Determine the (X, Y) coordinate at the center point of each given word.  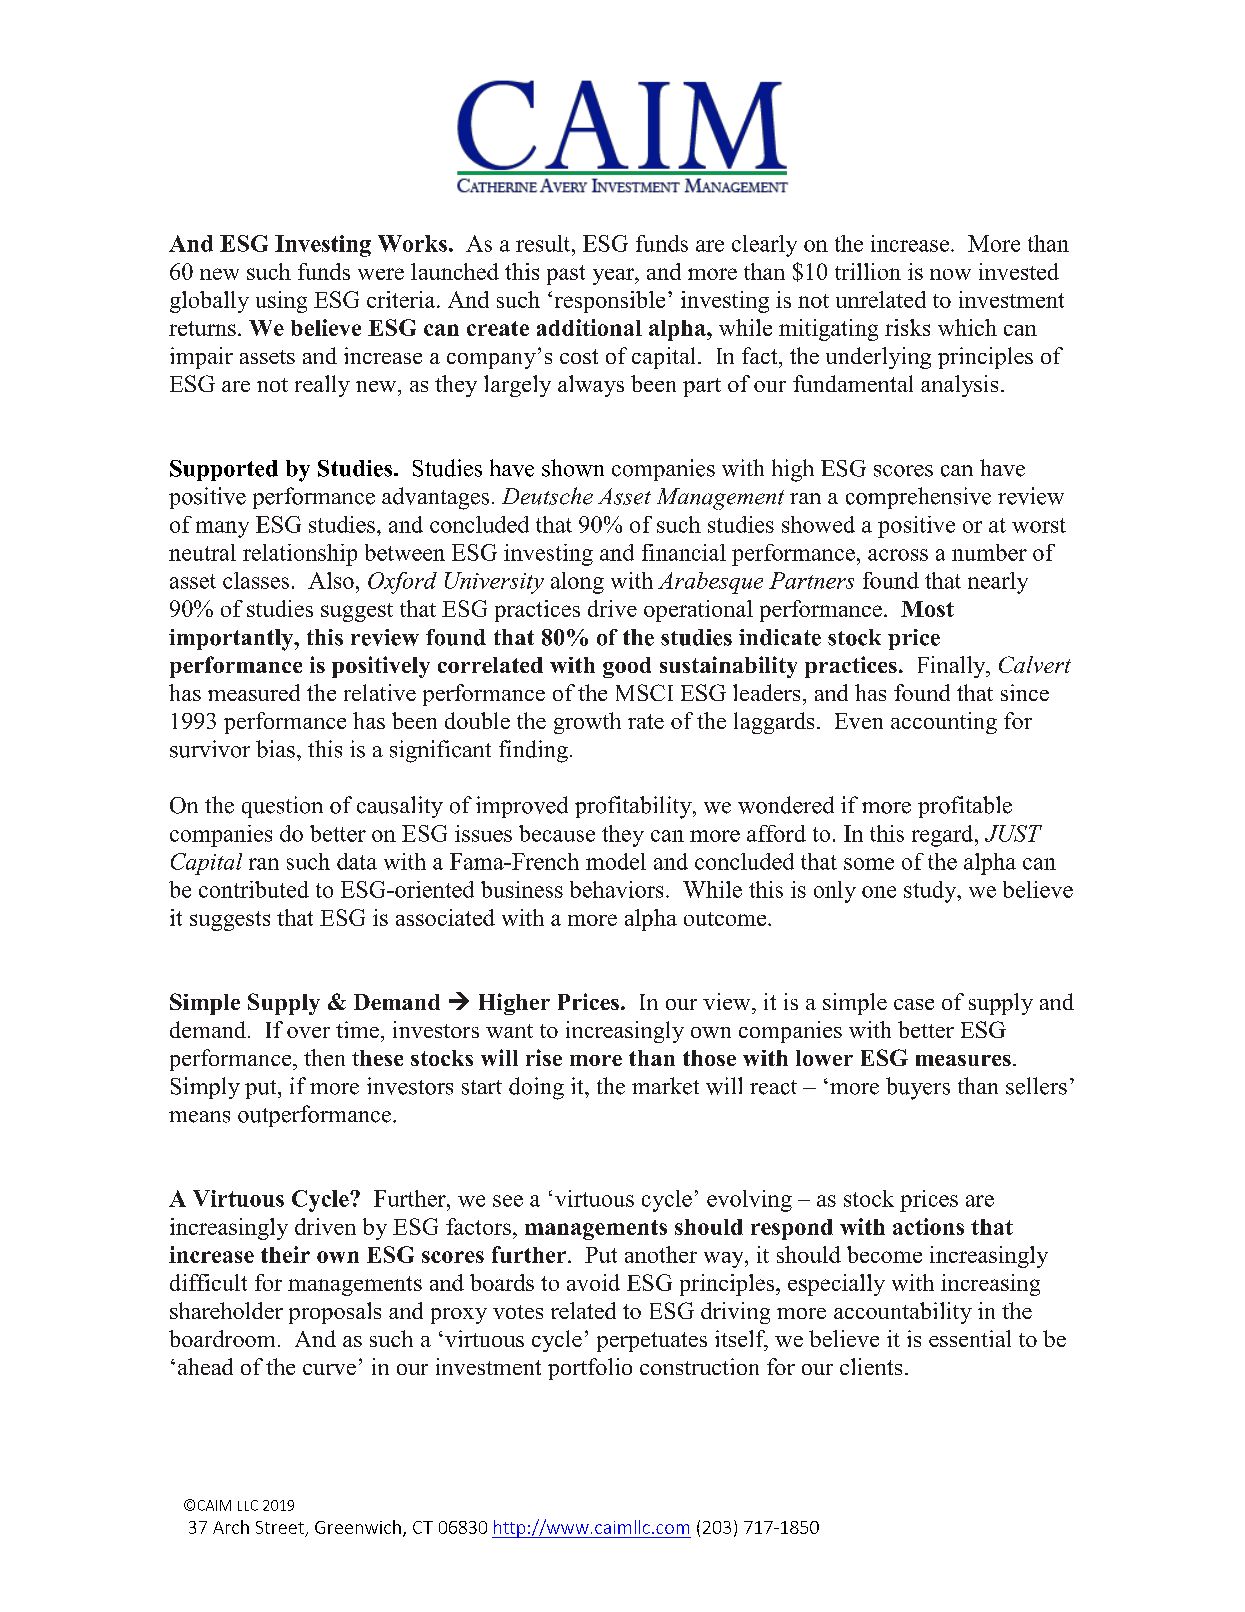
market (665, 1086)
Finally (953, 667)
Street (280, 1527)
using (281, 302)
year (614, 276)
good (627, 667)
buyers (918, 1088)
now (950, 274)
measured (254, 692)
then (324, 1057)
